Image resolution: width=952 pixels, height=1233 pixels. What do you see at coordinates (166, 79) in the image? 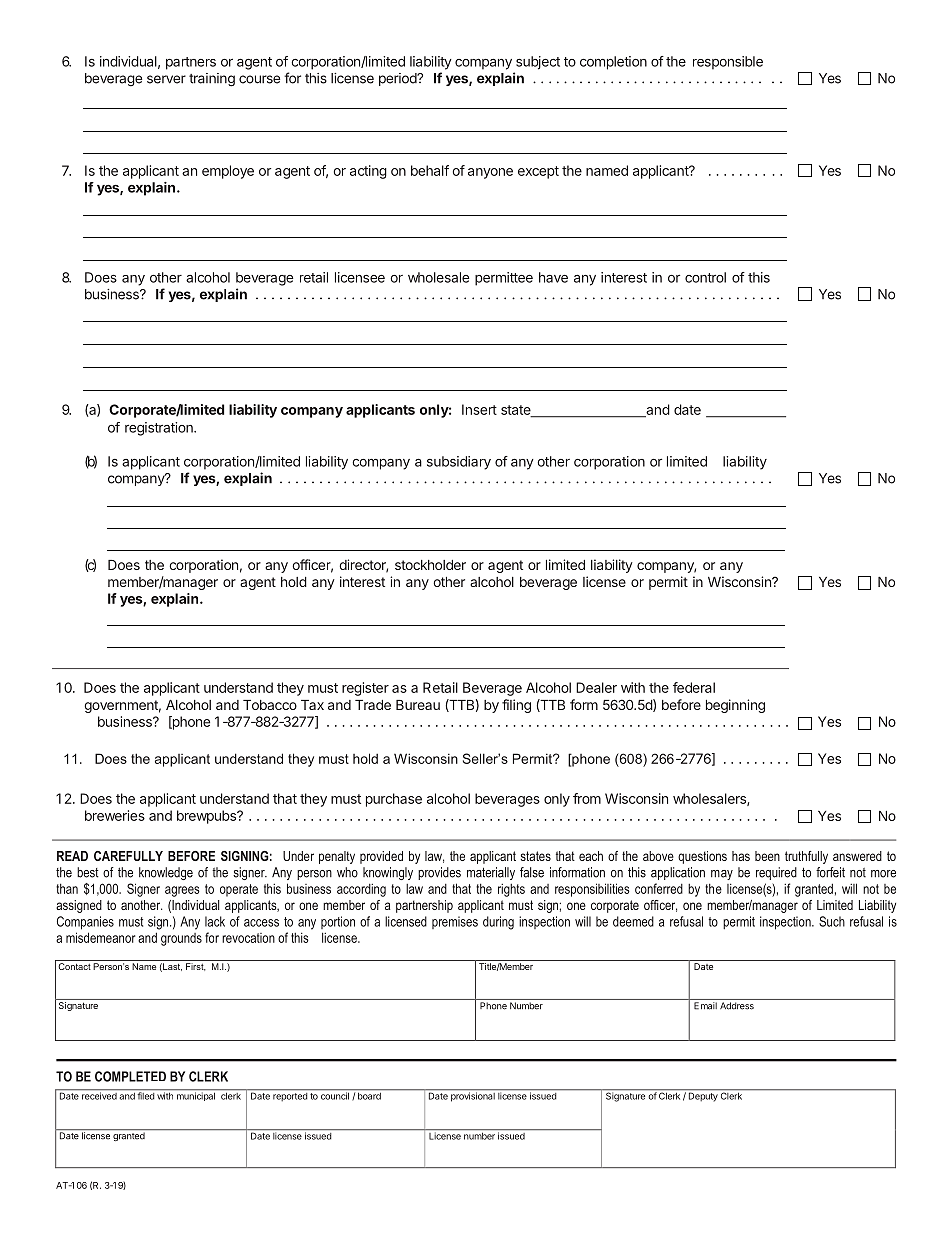
I see `server` at bounding box center [166, 79].
